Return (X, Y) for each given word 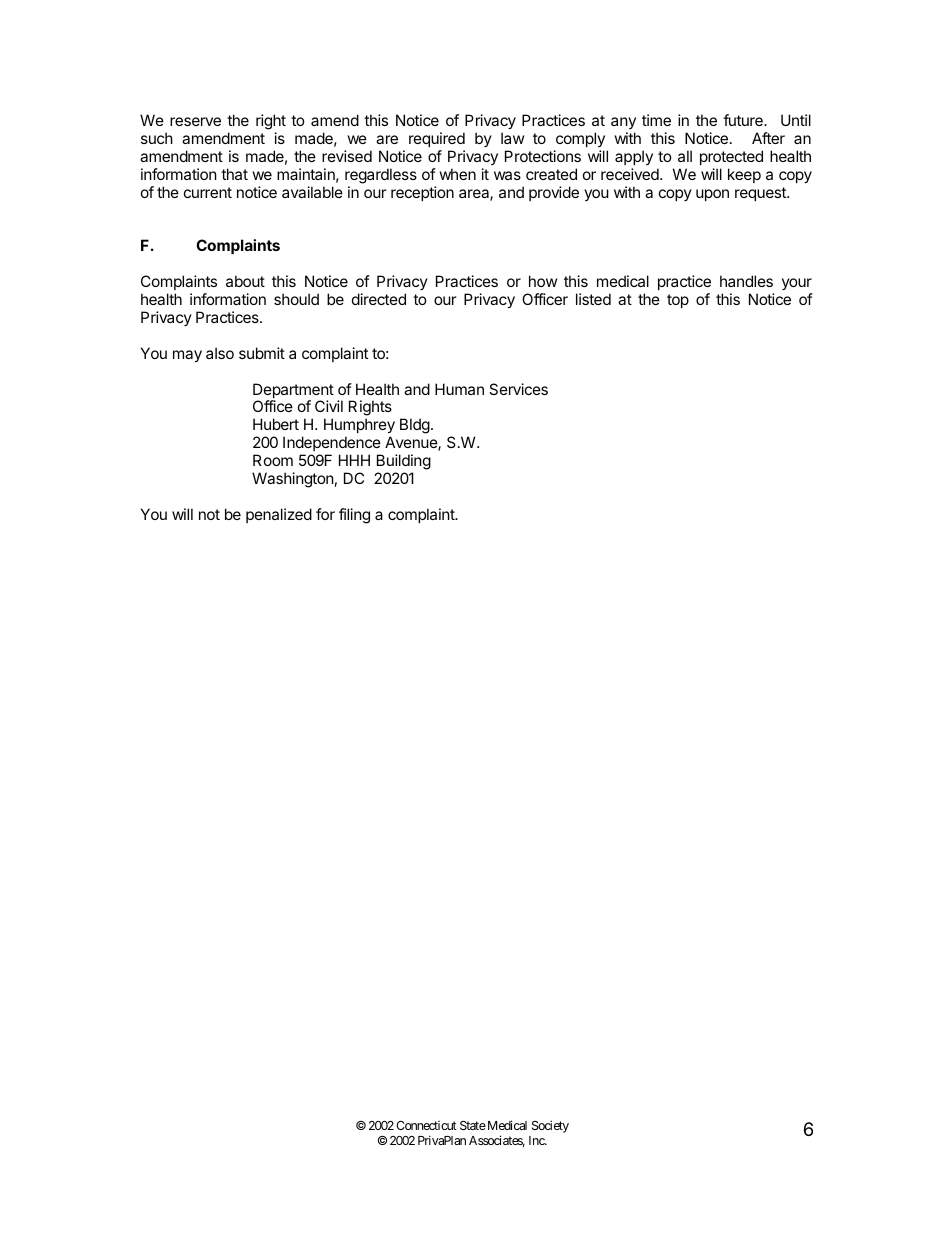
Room (273, 460)
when (458, 174)
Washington (293, 480)
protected (731, 157)
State (473, 1125)
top (678, 301)
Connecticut (426, 1125)
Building (404, 463)
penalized (279, 515)
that (234, 174)
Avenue (412, 443)
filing (354, 516)
